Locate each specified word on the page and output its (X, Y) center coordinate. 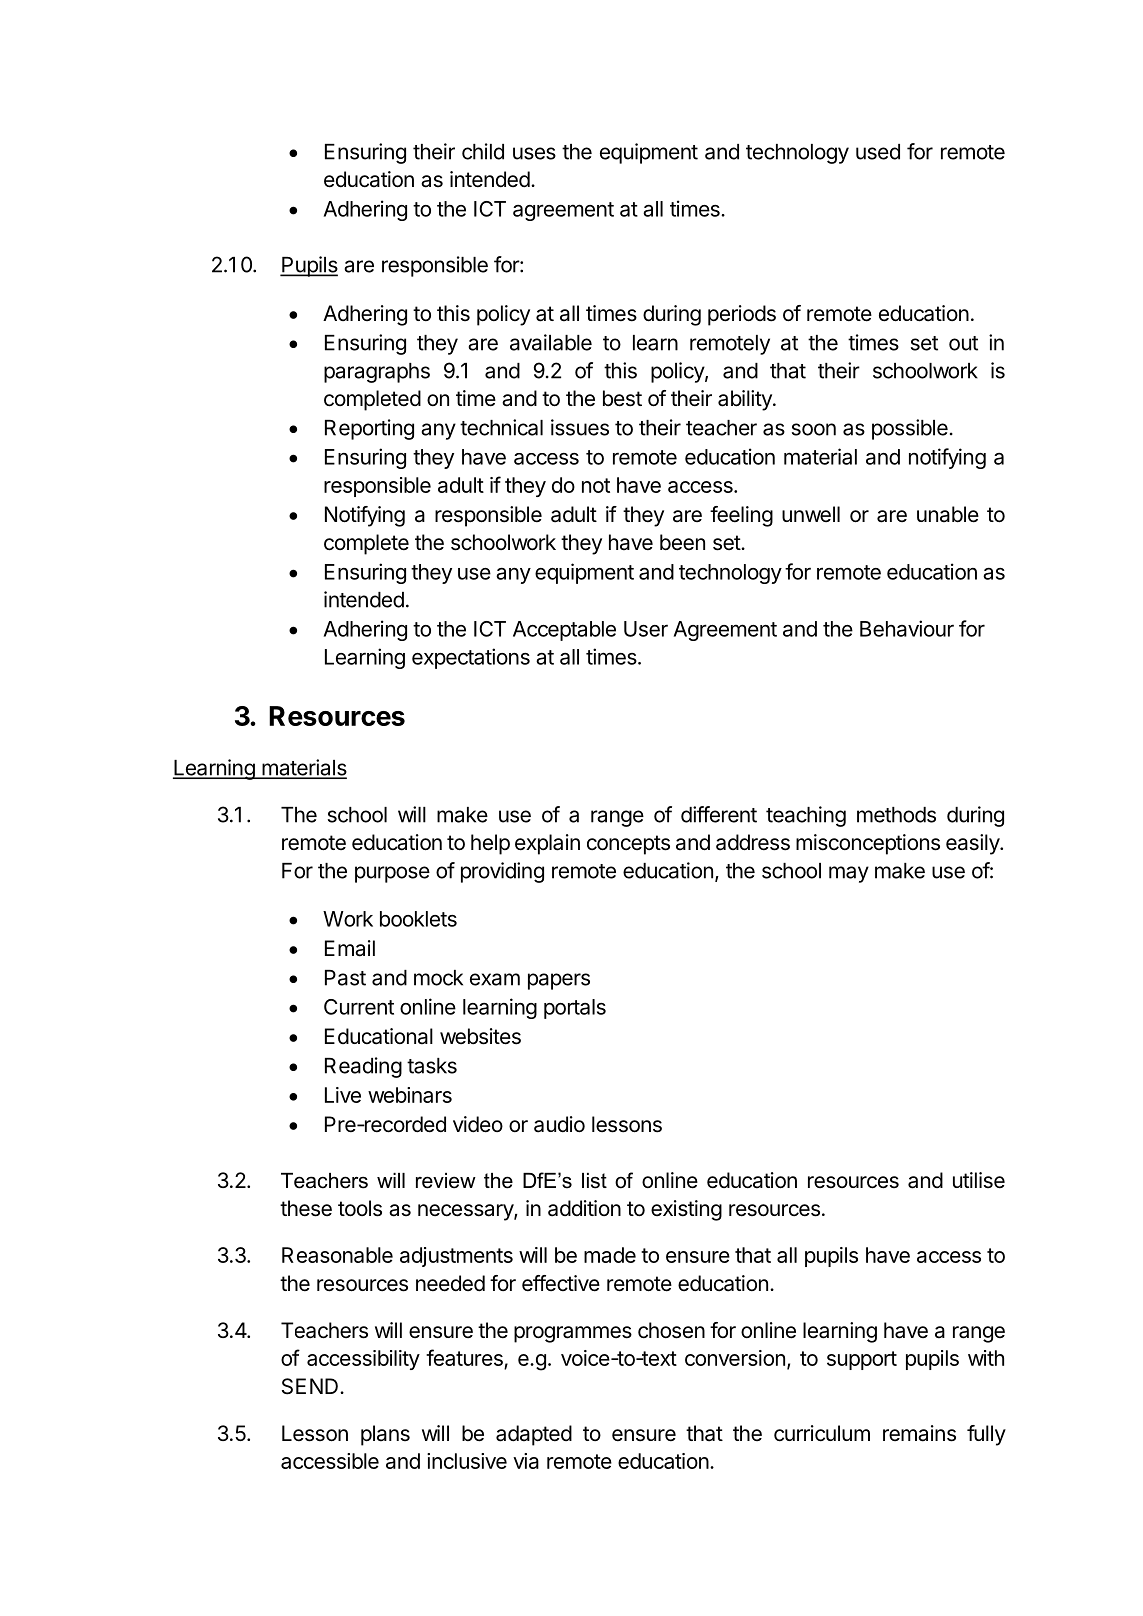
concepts (628, 845)
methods (896, 815)
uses (534, 153)
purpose (392, 874)
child (483, 151)
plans (385, 1435)
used (878, 152)
